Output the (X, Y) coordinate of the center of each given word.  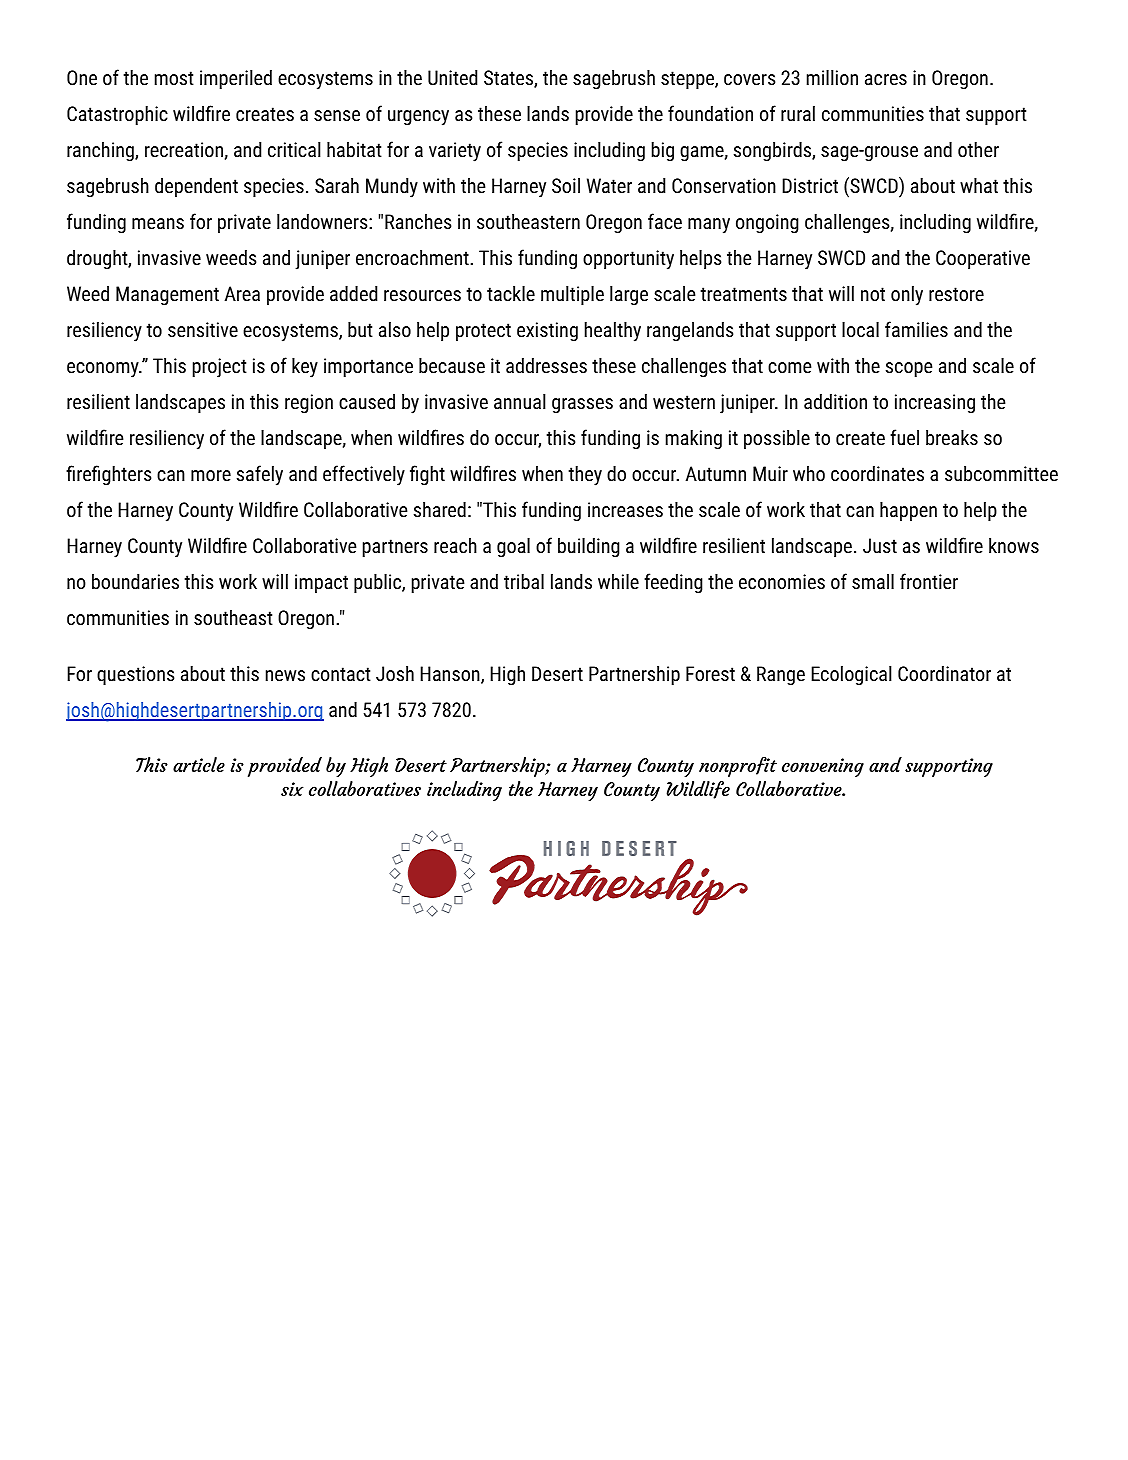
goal (513, 547)
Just (880, 545)
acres (886, 79)
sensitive (203, 329)
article (199, 764)
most (174, 78)
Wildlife (698, 790)
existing (547, 331)
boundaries (135, 581)
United (452, 77)
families (916, 329)
